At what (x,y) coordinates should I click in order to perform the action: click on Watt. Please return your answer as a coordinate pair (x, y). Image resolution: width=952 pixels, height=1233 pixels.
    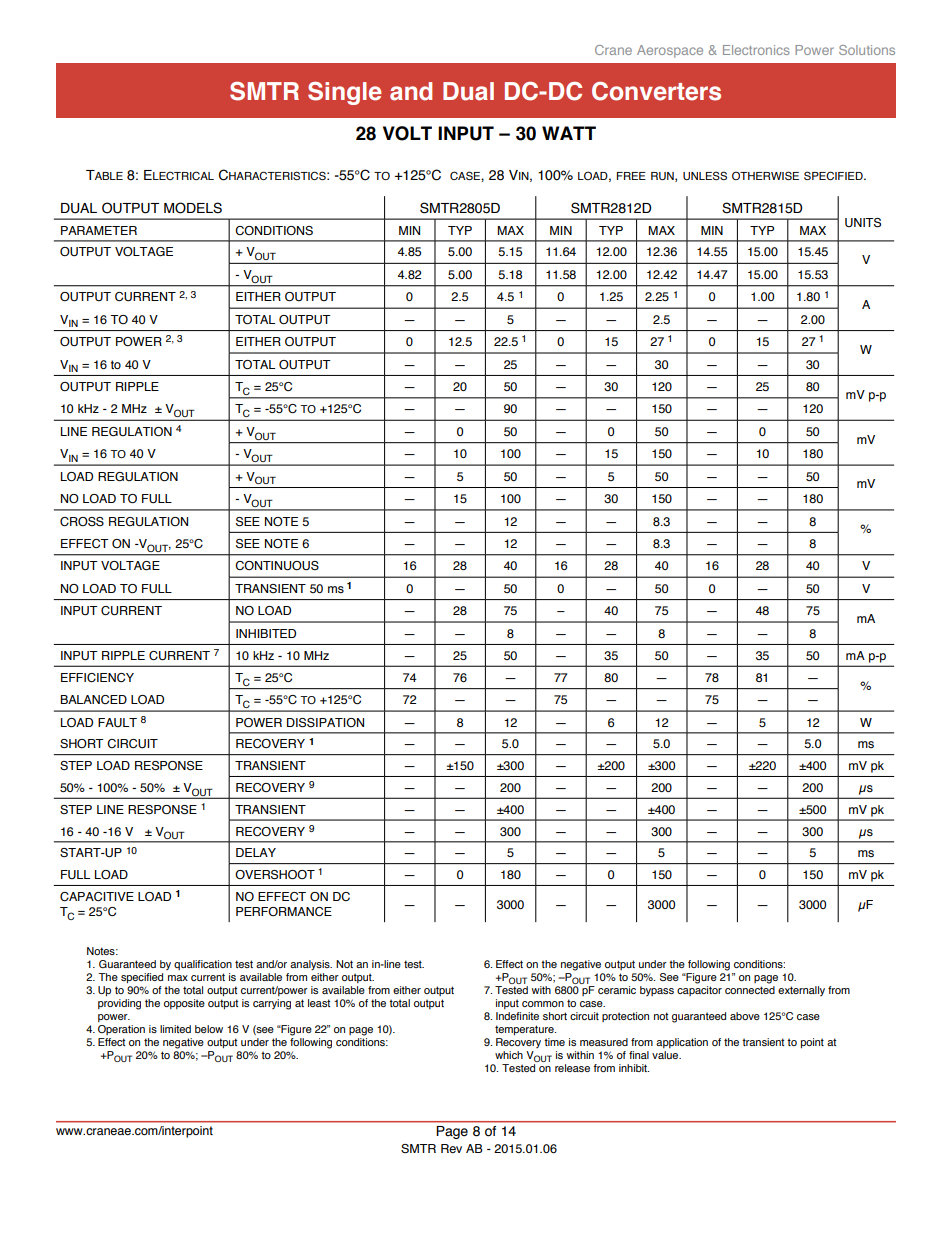
    Looking at the image, I should click on (569, 133).
